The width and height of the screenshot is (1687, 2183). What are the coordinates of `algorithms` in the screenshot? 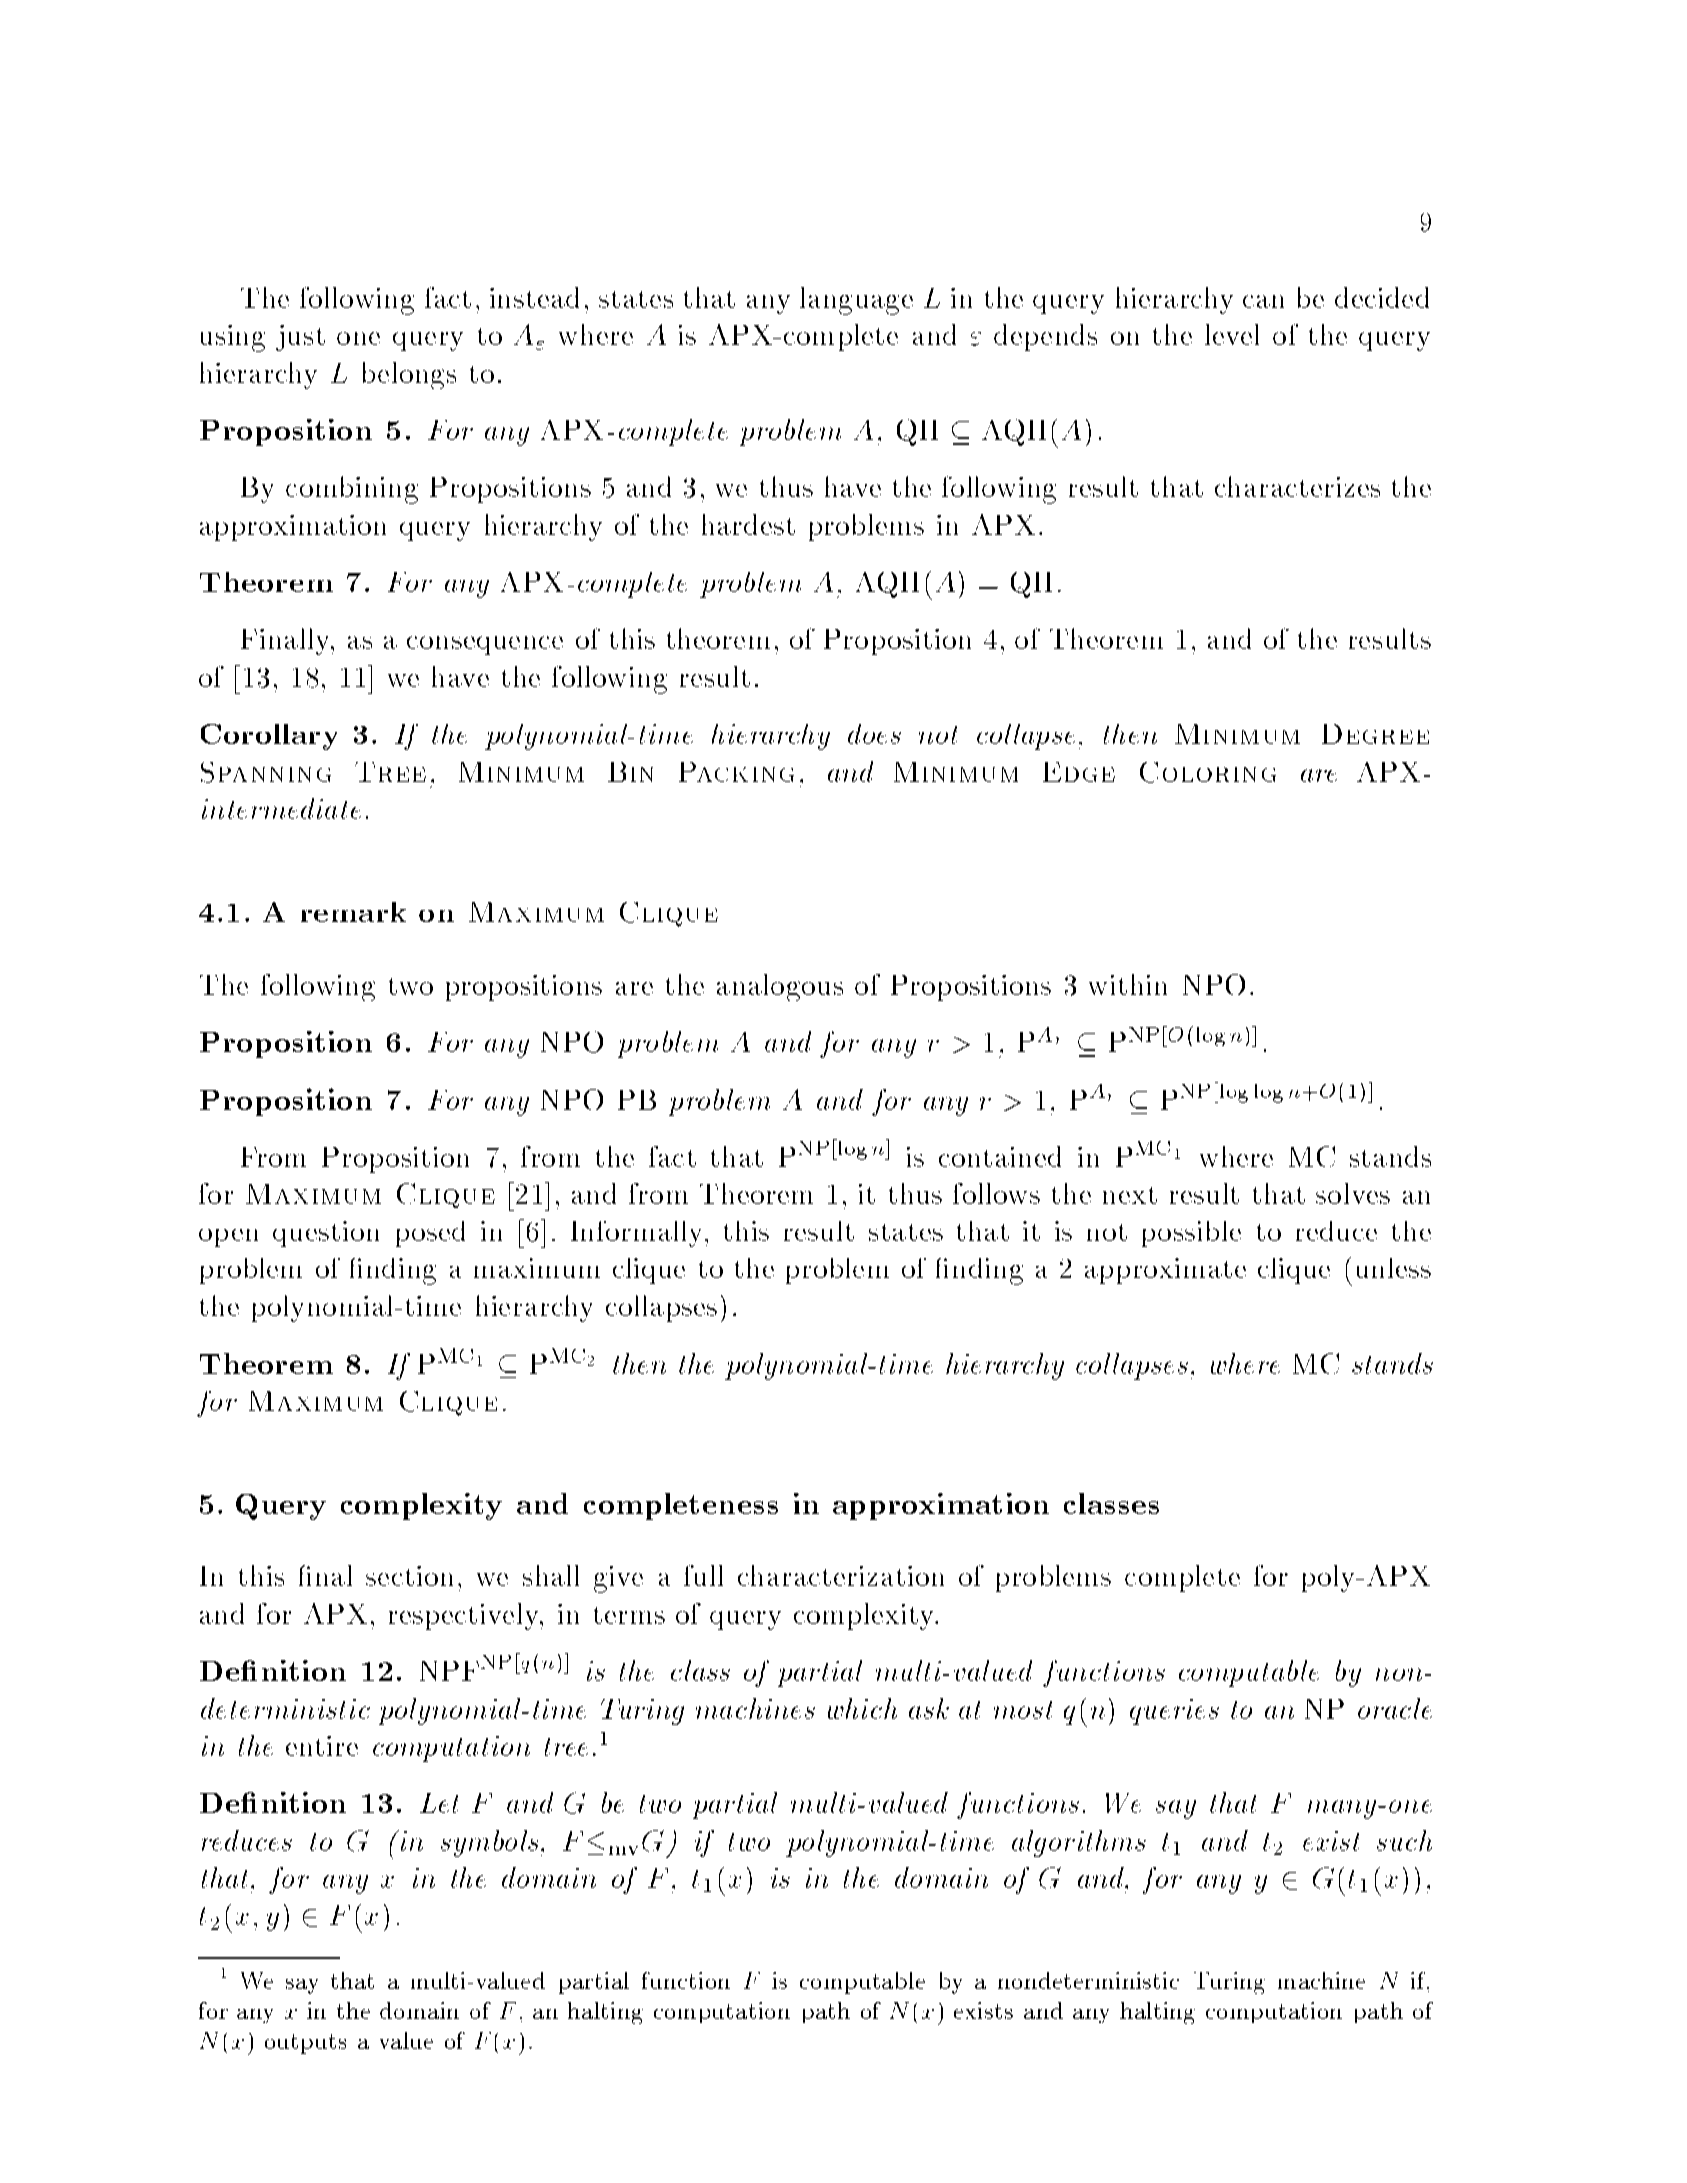 It's located at (1079, 1843).
